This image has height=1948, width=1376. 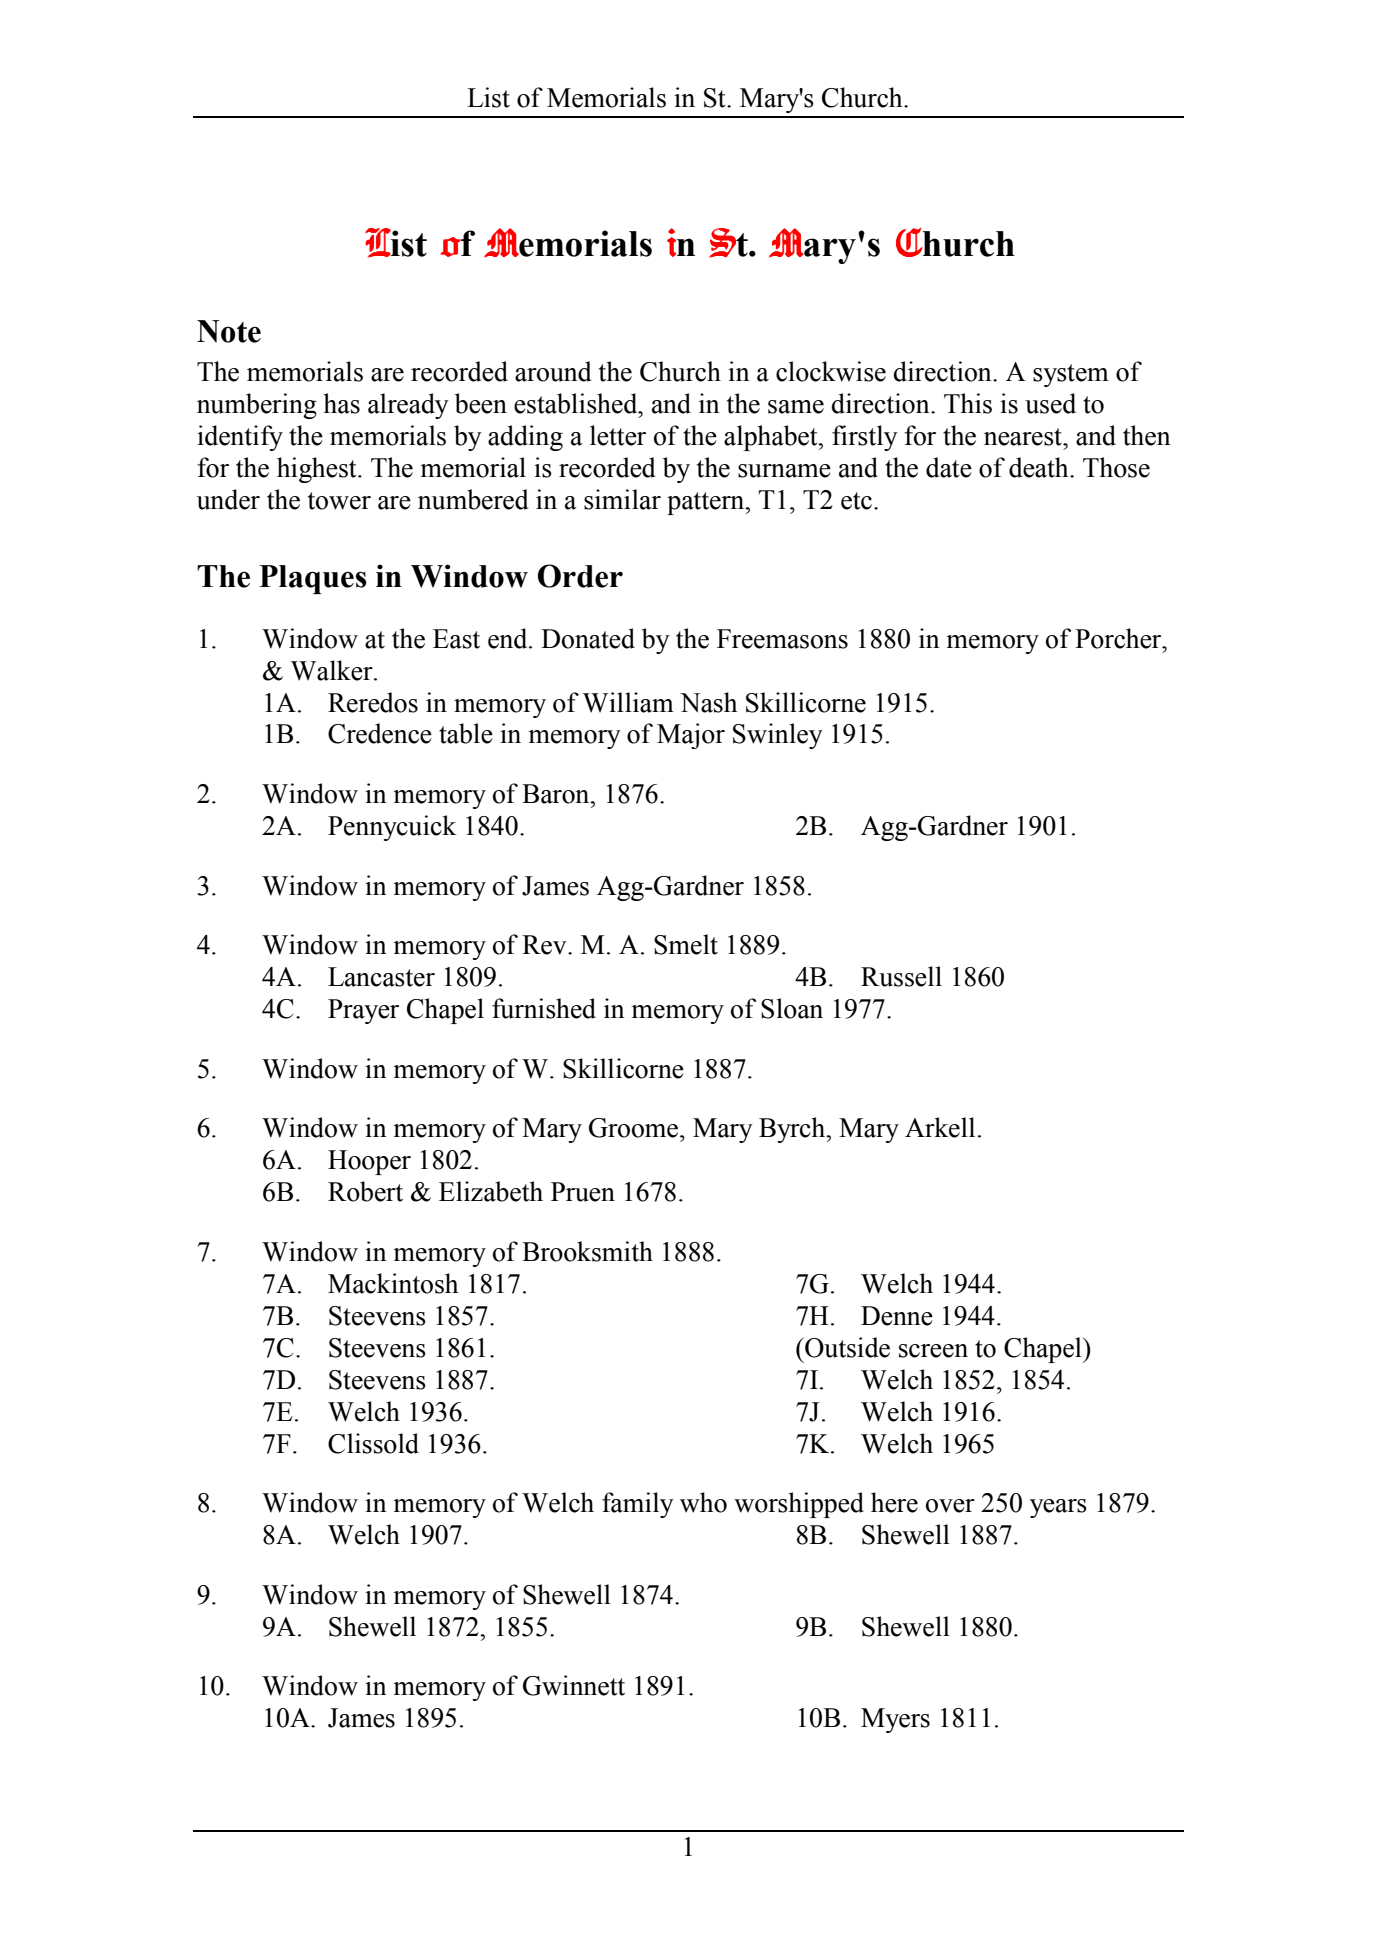 What do you see at coordinates (1071, 375) in the image?
I see `system` at bounding box center [1071, 375].
